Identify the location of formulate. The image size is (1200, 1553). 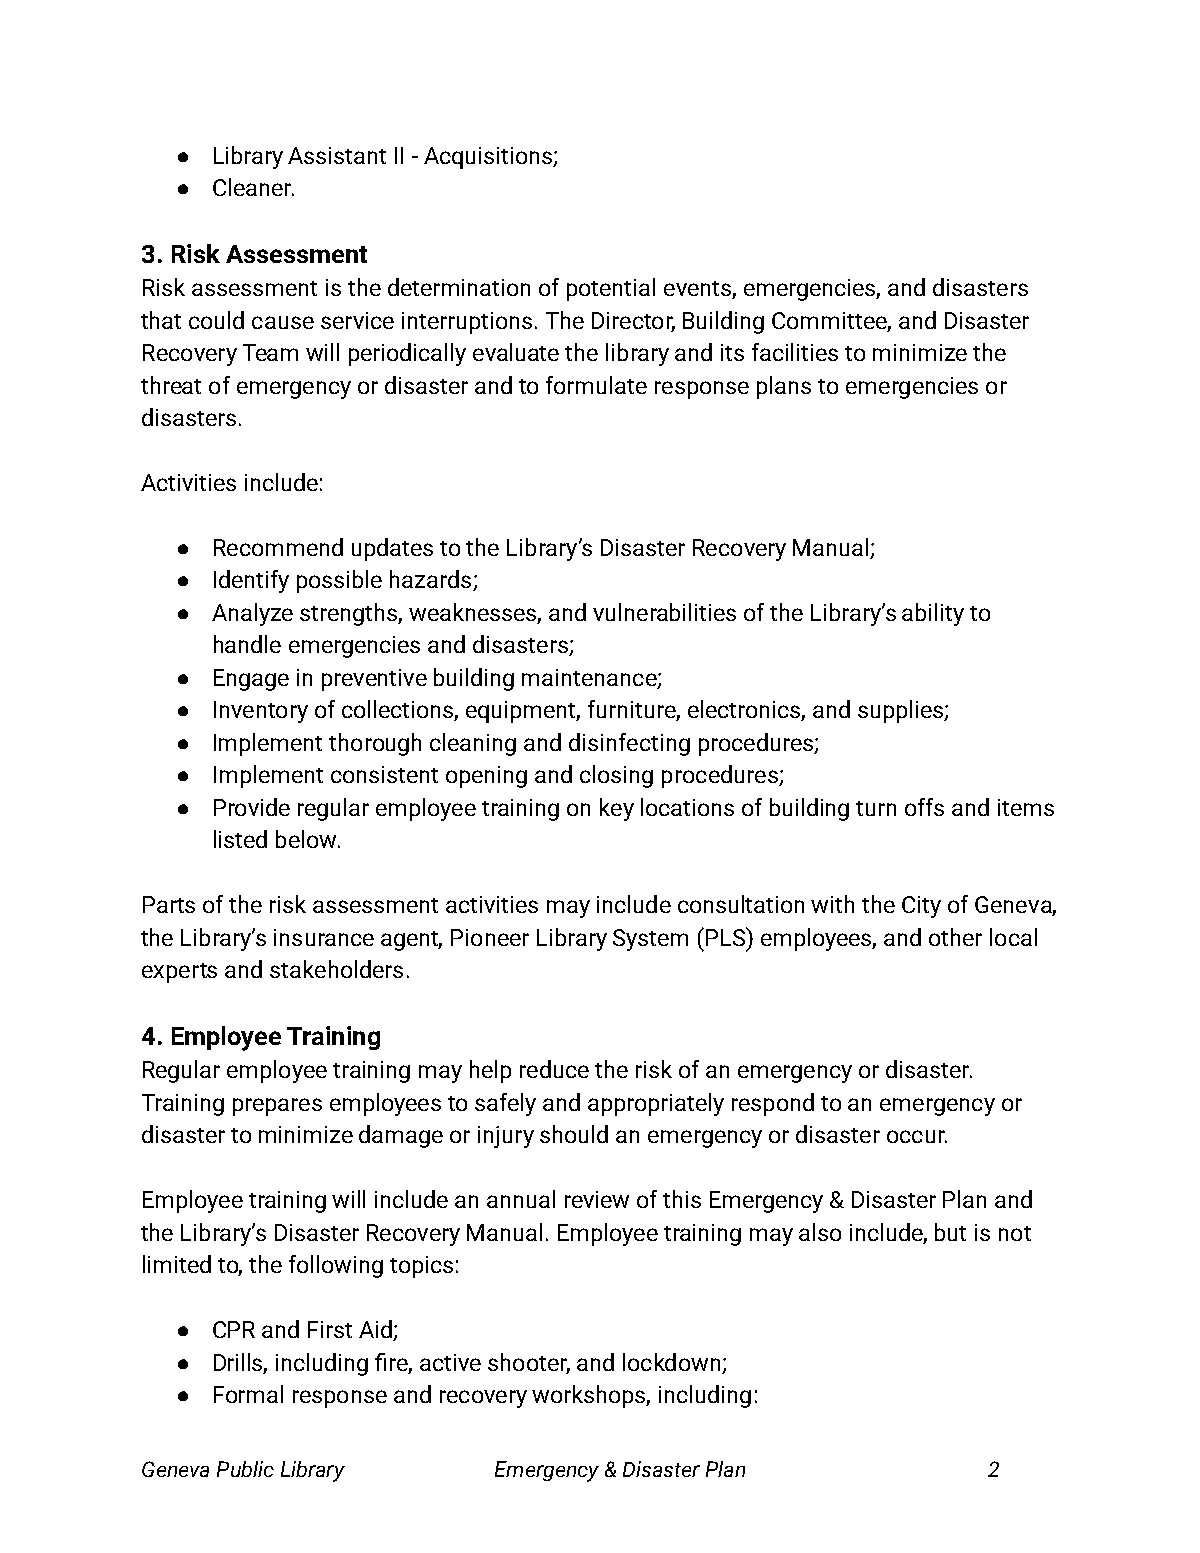
(596, 385).
